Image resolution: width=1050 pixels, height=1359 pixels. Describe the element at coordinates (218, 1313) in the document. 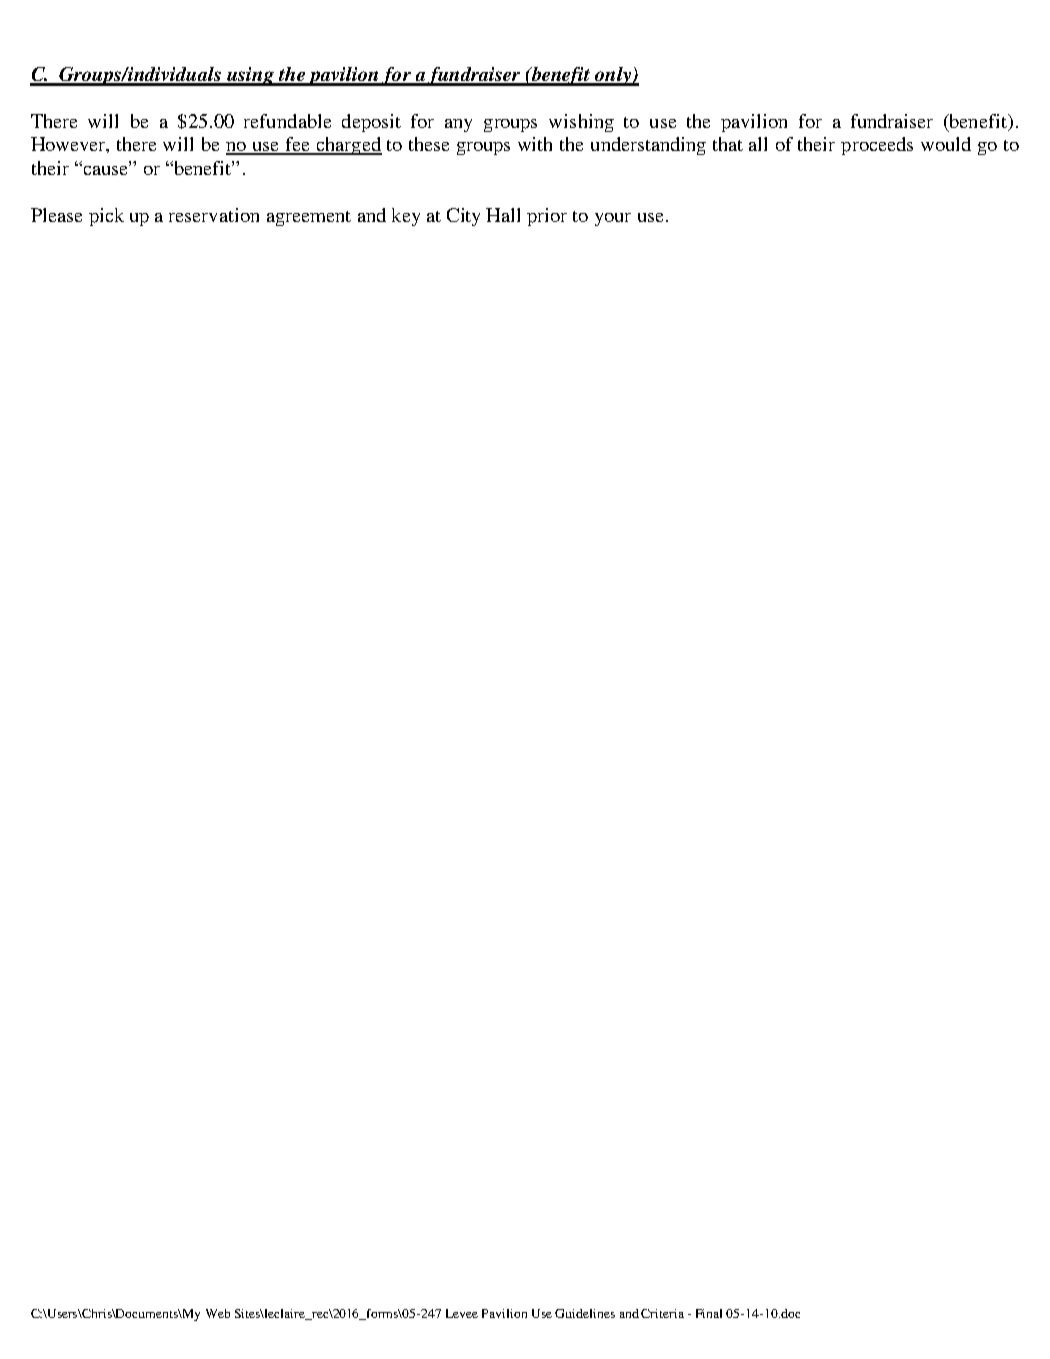

I see `Web` at that location.
